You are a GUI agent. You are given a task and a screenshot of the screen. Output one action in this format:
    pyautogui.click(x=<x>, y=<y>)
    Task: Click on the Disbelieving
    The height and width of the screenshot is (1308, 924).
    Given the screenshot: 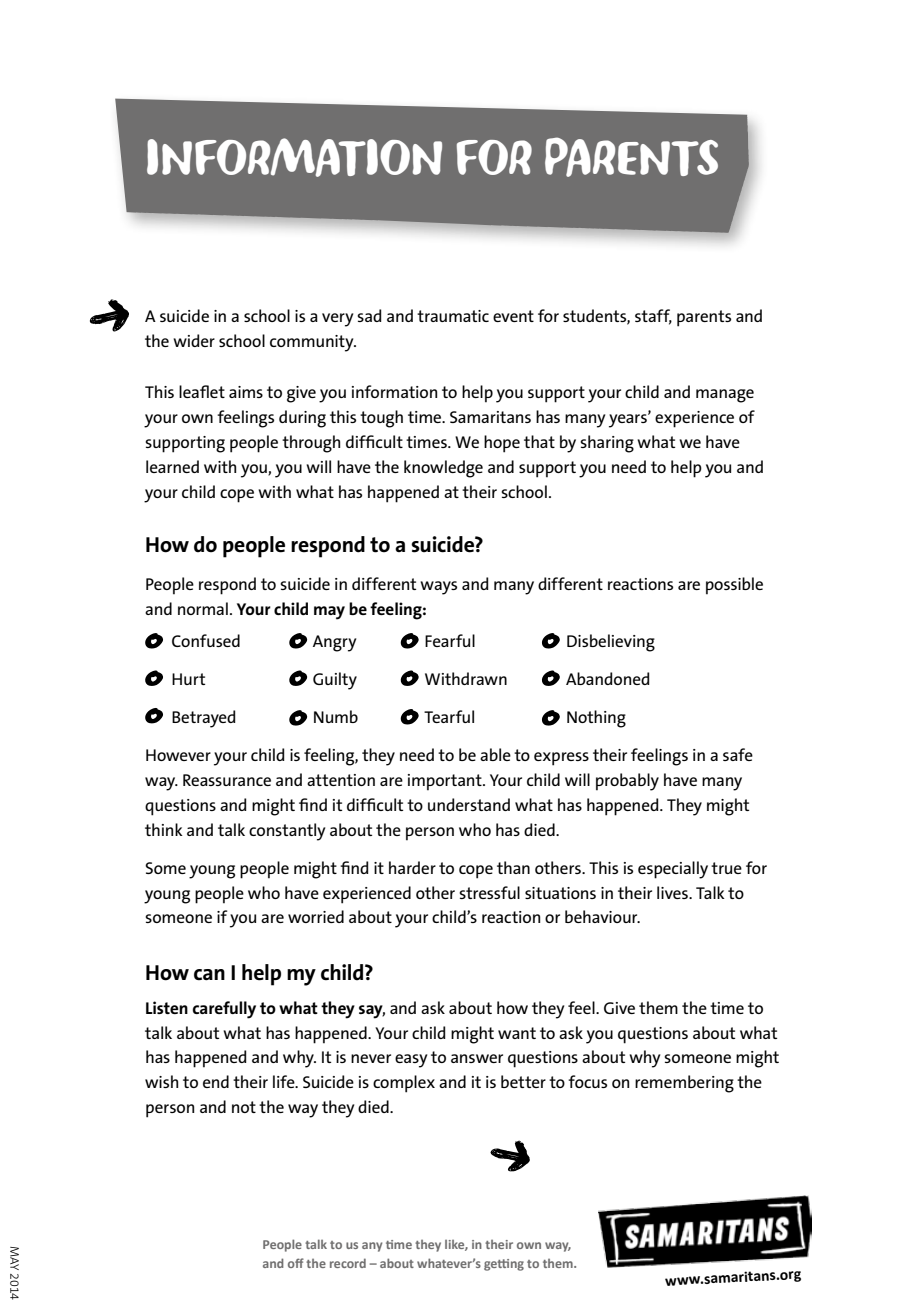 What is the action you would take?
    pyautogui.click(x=611, y=643)
